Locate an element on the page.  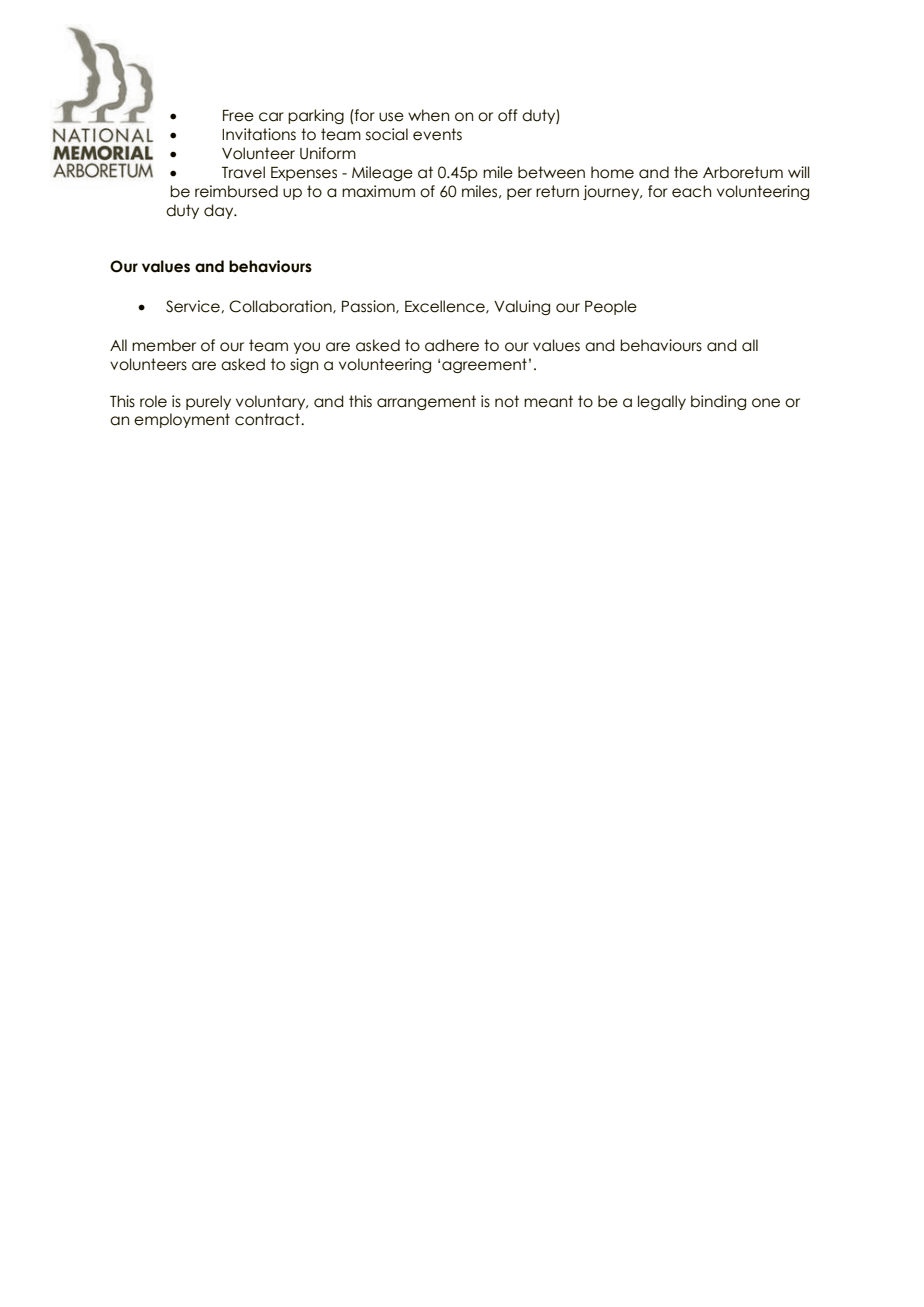
Arboretum is located at coordinates (743, 172).
